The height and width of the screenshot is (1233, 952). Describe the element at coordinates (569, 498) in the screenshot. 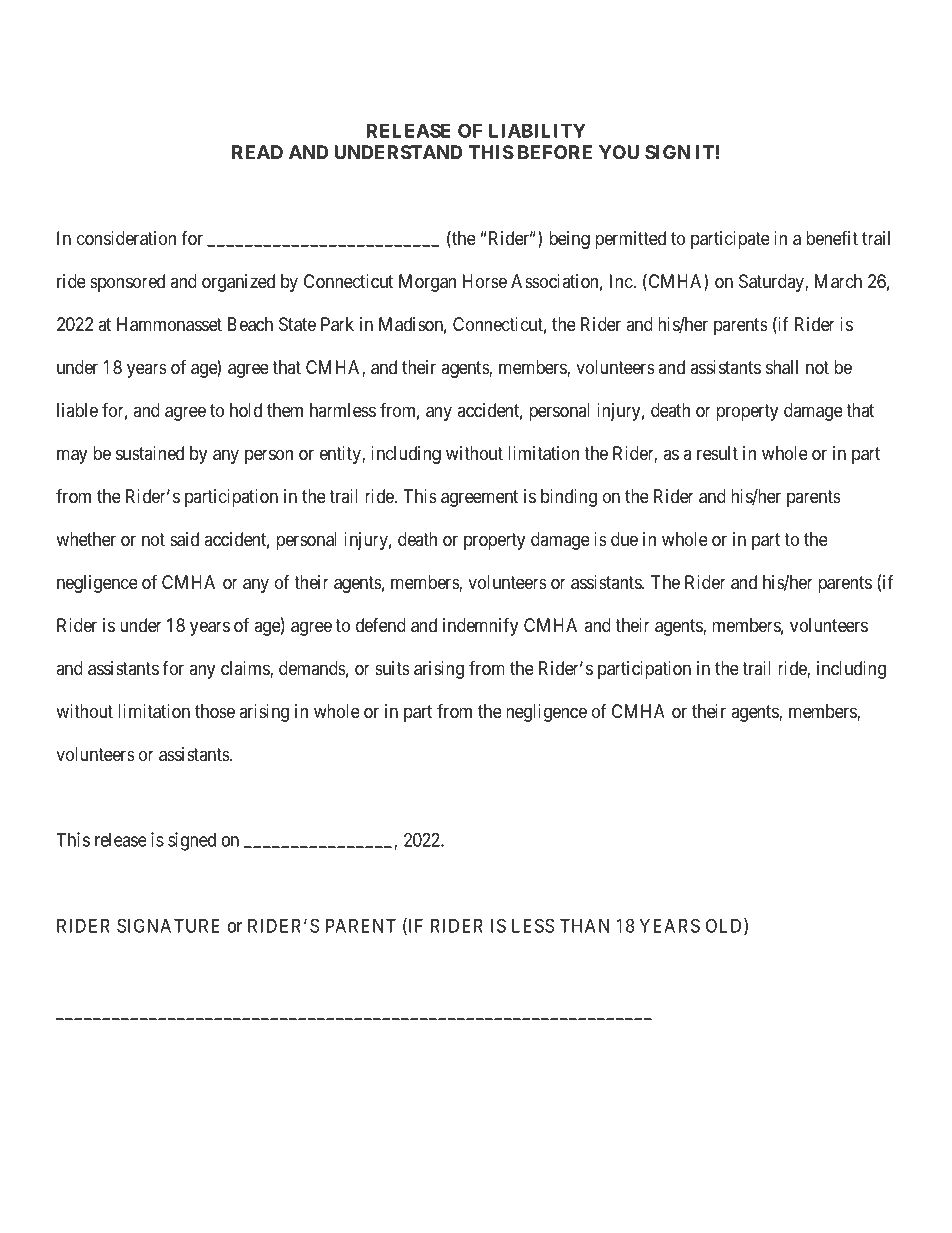

I see `binding` at that location.
